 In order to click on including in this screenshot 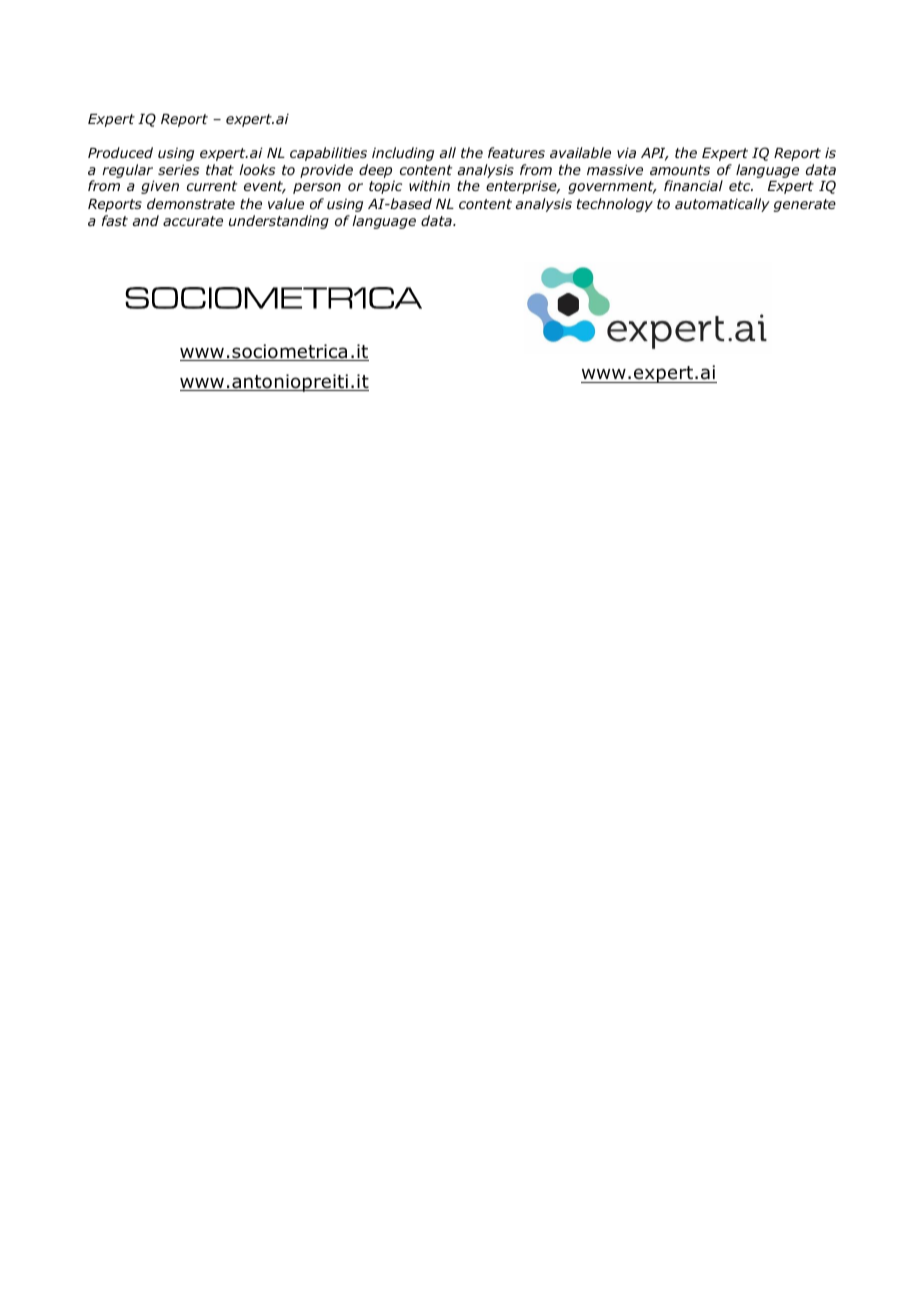, I will do `click(403, 154)`.
